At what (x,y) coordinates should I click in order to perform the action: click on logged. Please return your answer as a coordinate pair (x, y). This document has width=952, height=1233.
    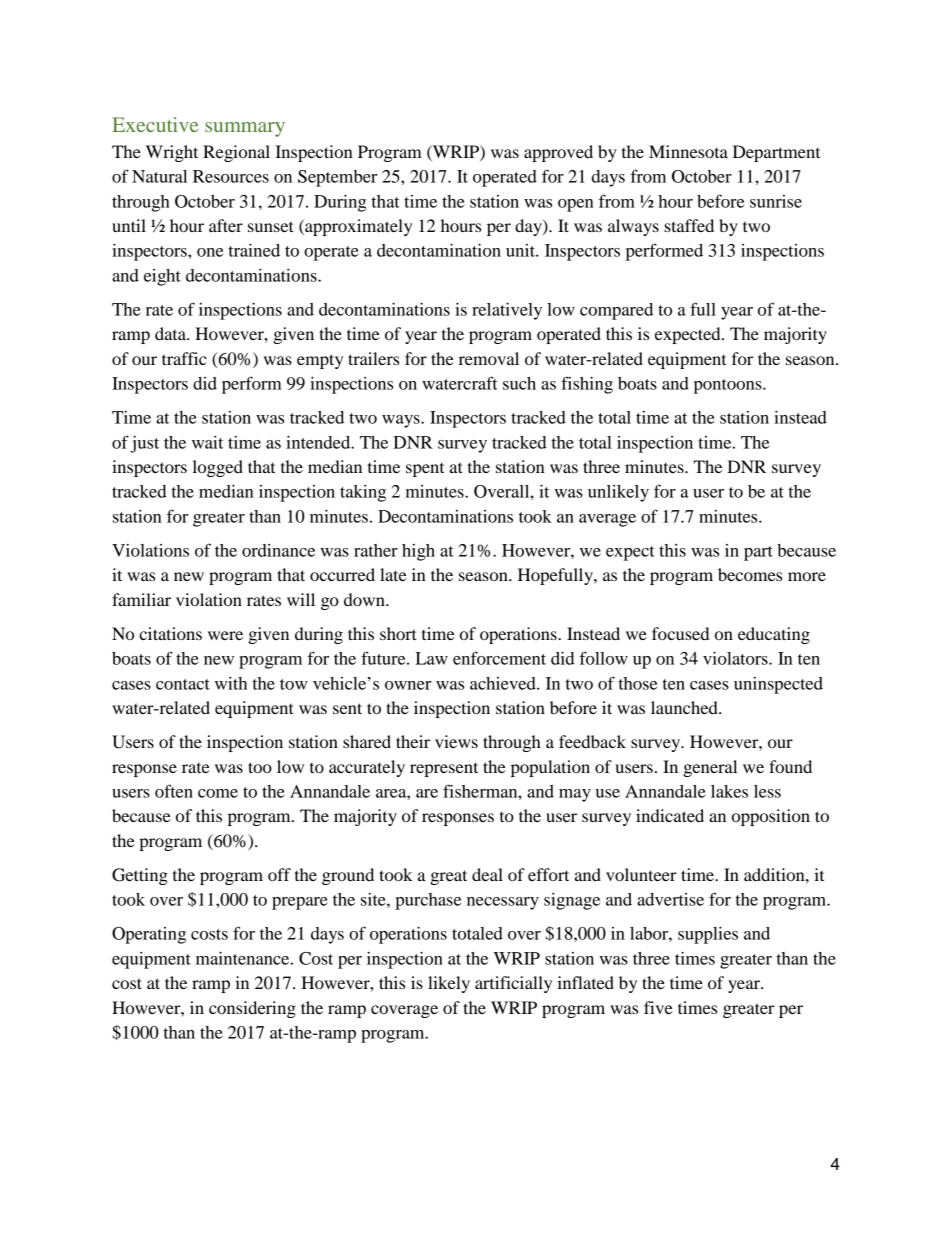
    Looking at the image, I should click on (218, 468).
